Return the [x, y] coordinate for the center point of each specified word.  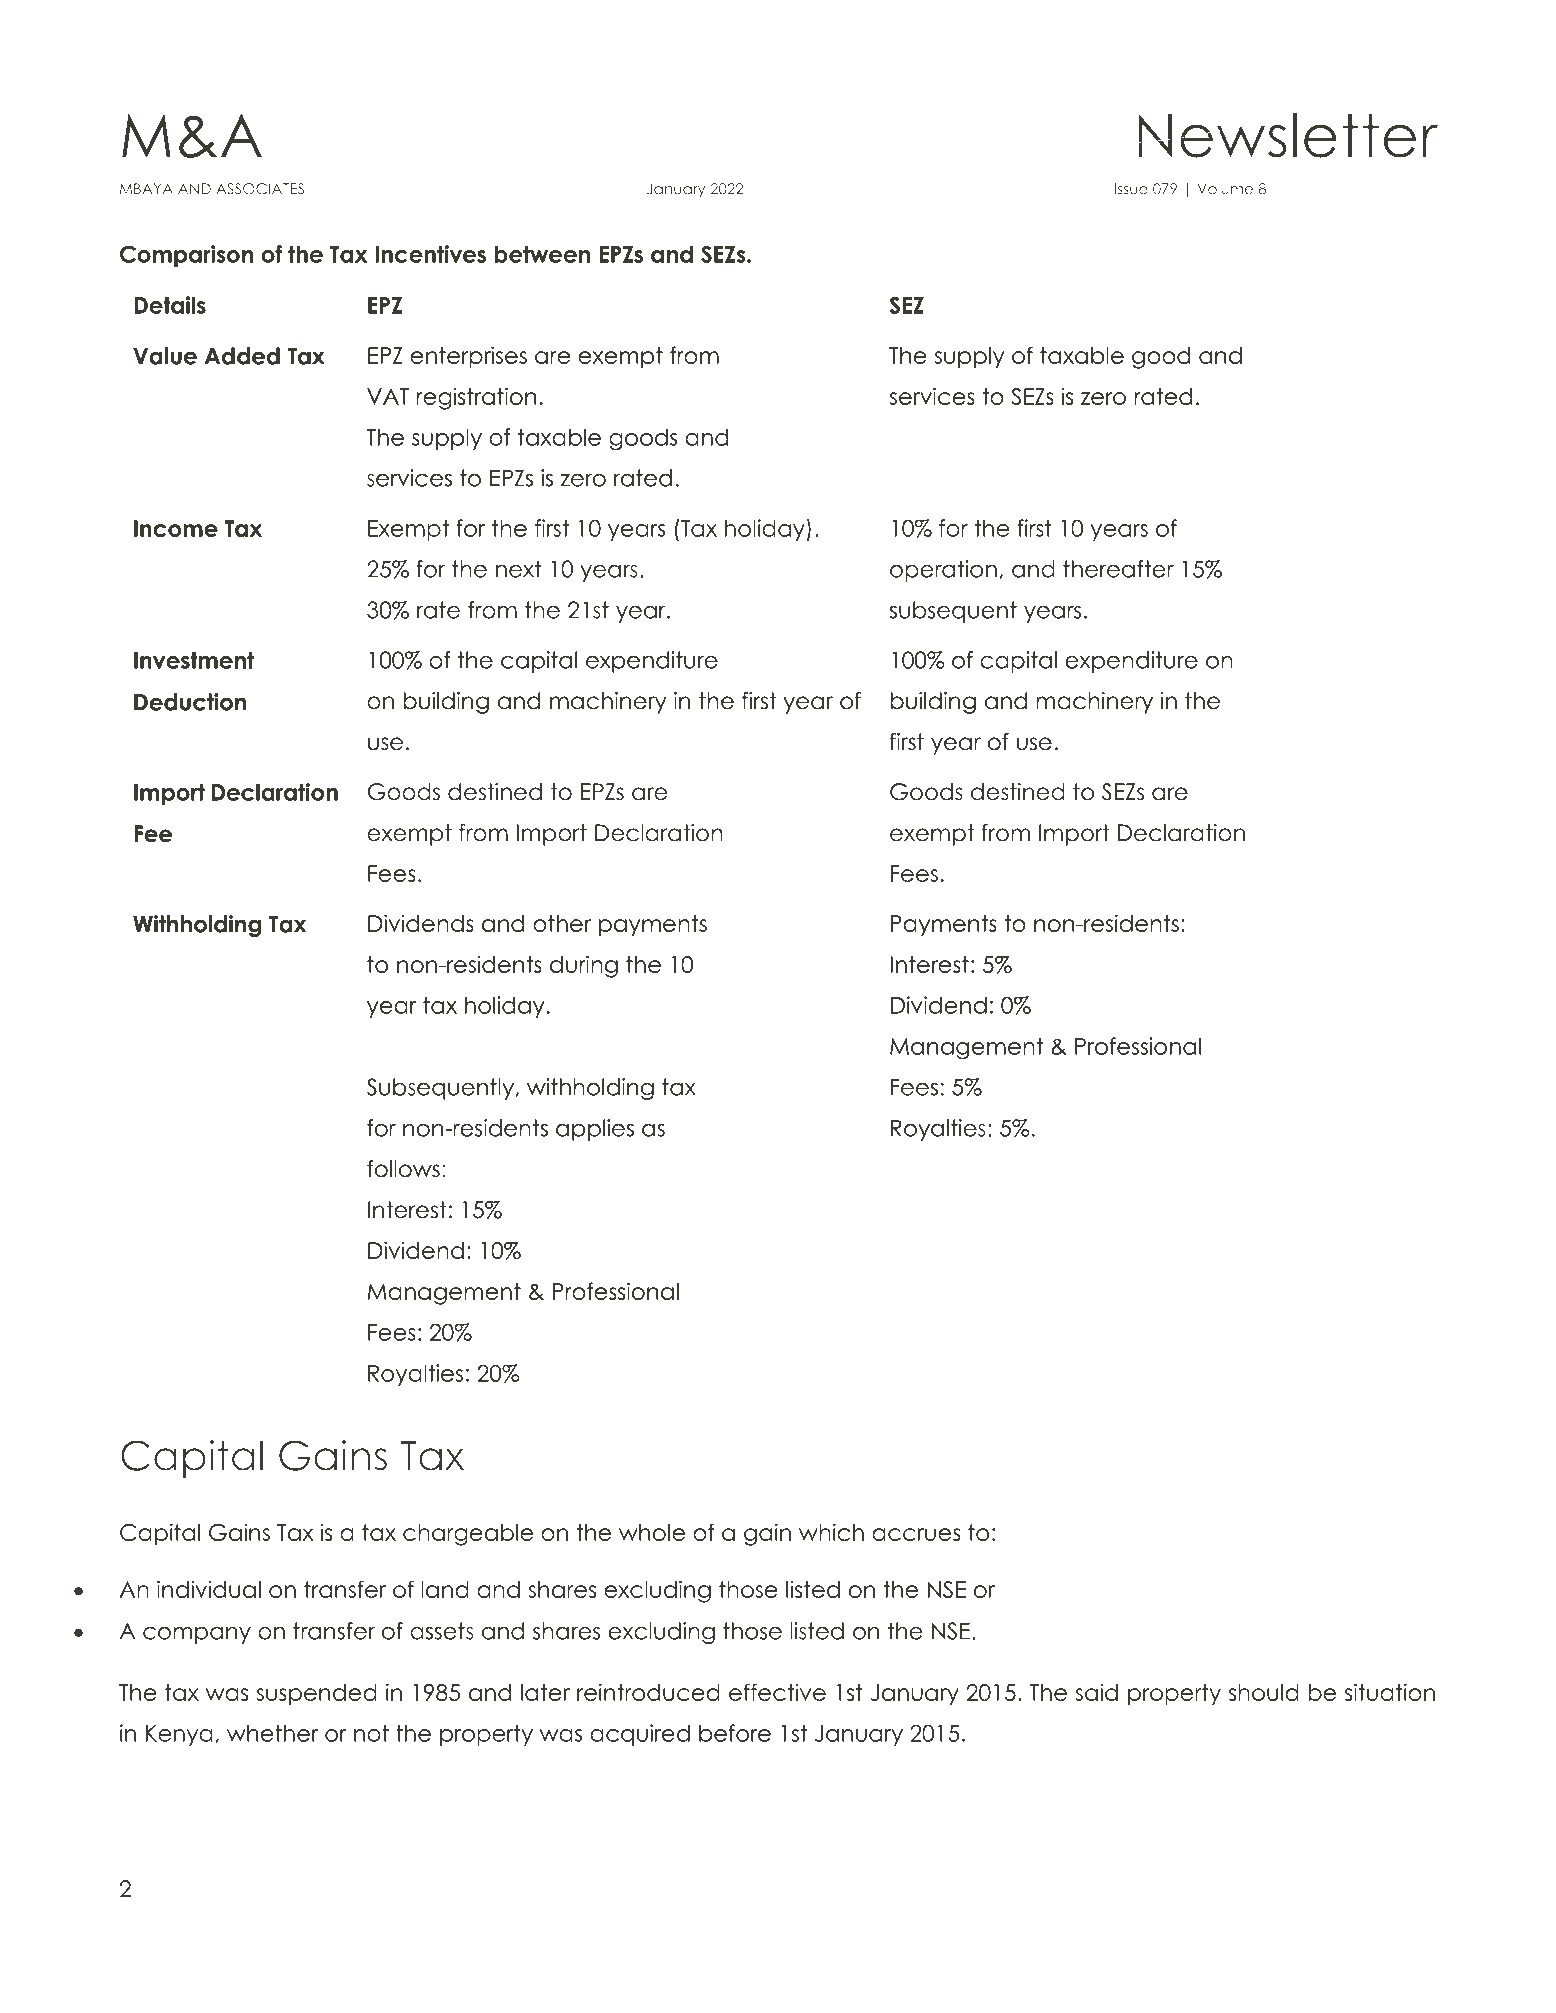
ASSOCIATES [260, 189]
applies [595, 1130]
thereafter [1118, 569]
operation [943, 571]
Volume [1225, 189]
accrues [916, 1534]
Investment [194, 660]
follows [403, 1169]
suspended [317, 1694]
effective [777, 1692]
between [542, 254]
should [1264, 1692]
